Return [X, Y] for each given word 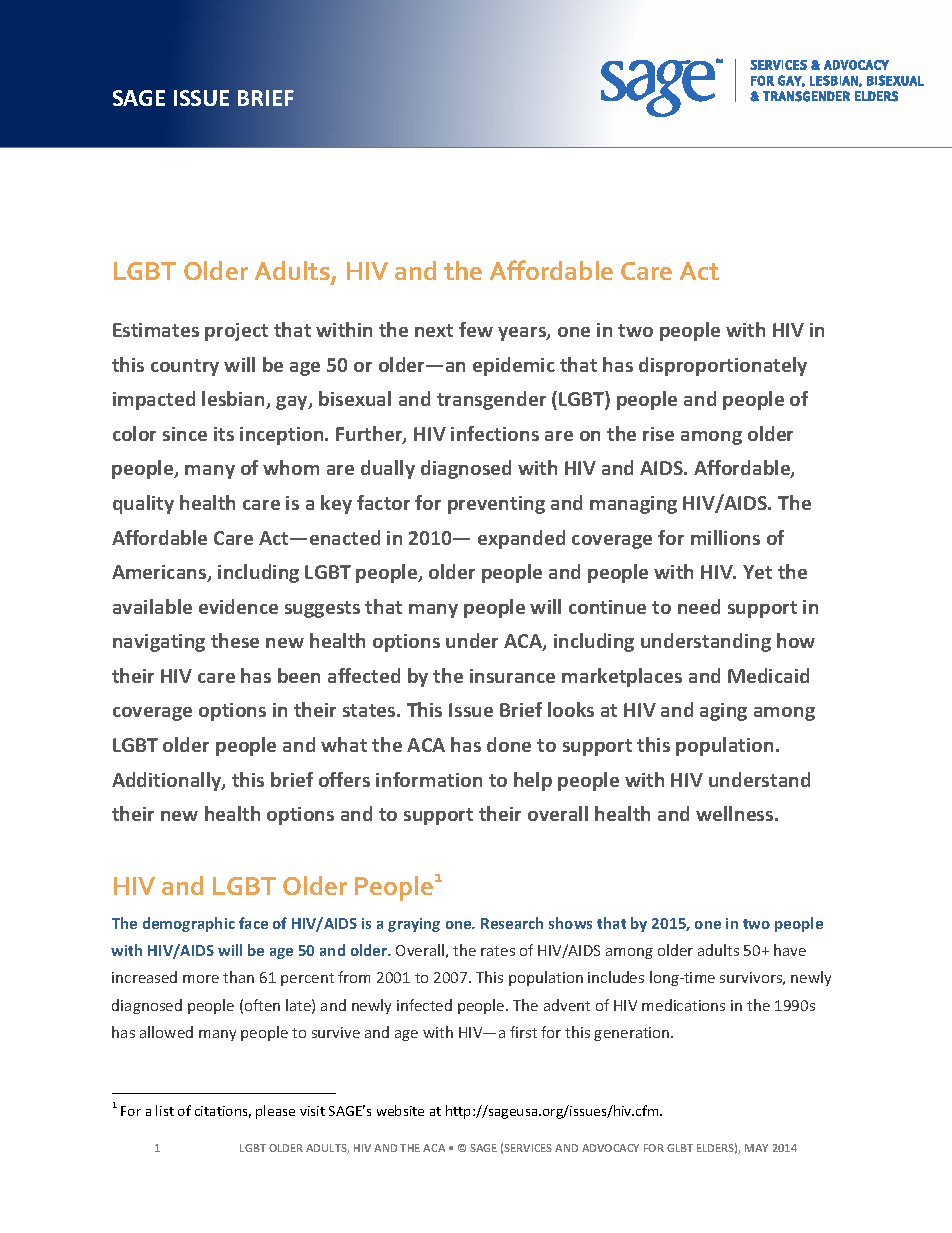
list [165, 1110]
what [344, 744]
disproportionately [723, 366]
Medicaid [768, 675]
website [400, 1110]
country [185, 367]
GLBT [680, 1148]
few [476, 329]
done [509, 744]
